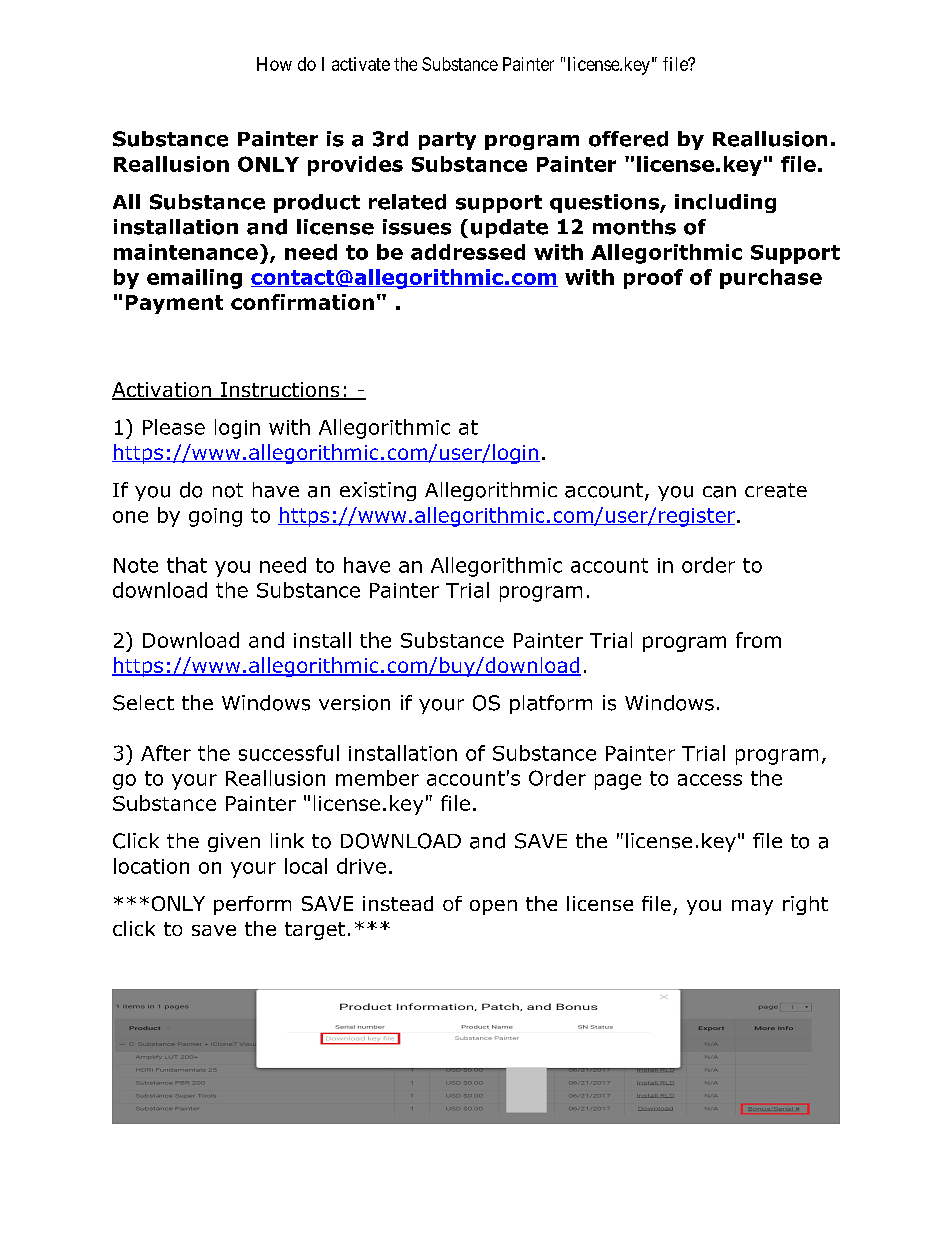 The image size is (952, 1233). Describe the element at coordinates (187, 565) in the image. I see `that` at that location.
